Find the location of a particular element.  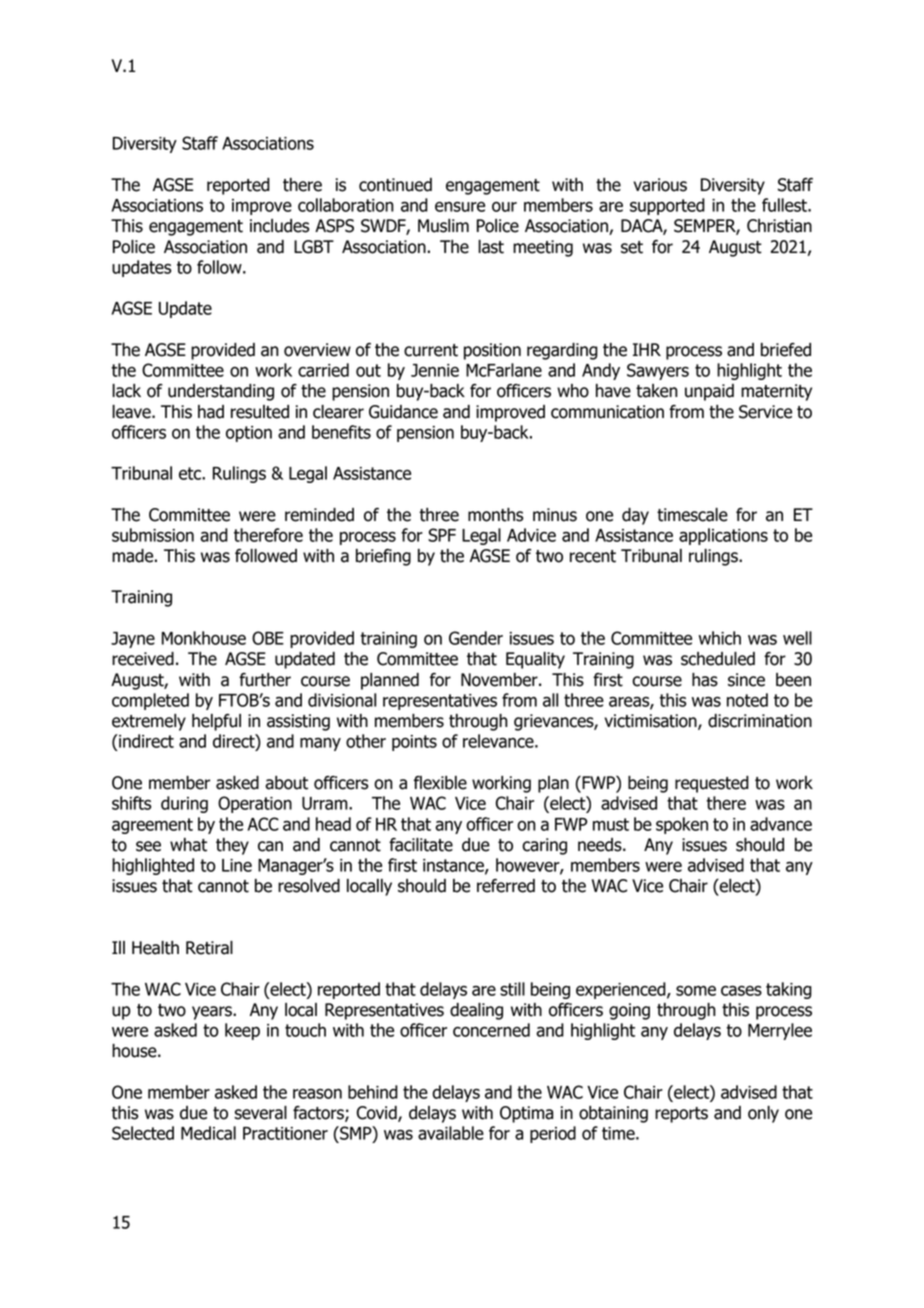

requested is located at coordinates (712, 784).
